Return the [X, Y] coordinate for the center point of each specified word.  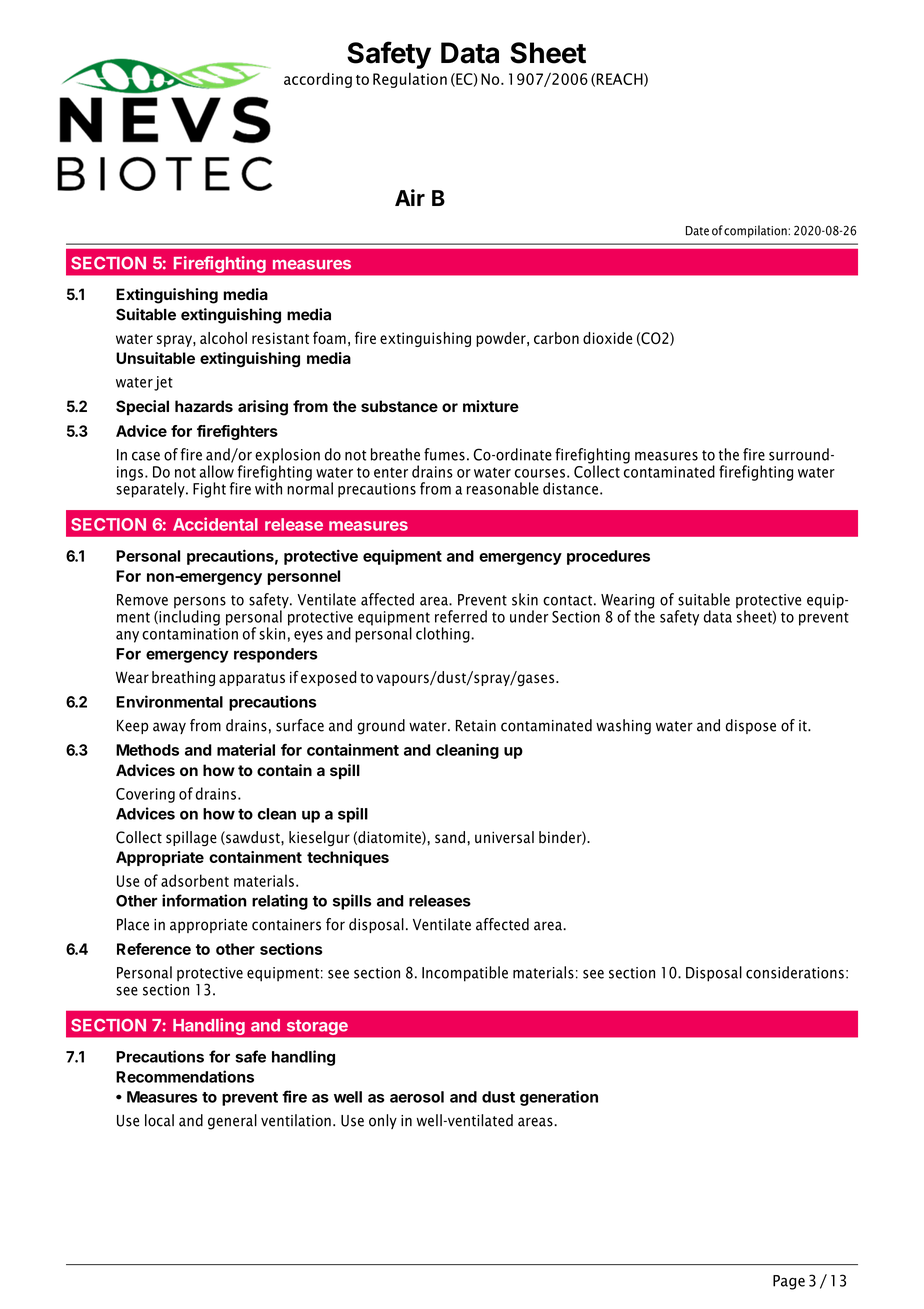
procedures [608, 557]
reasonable [503, 488]
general [232, 1122]
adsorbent [195, 880]
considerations [795, 972]
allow [216, 471]
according [318, 80]
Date [697, 231]
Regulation [410, 80]
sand [450, 837]
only [383, 1121]
